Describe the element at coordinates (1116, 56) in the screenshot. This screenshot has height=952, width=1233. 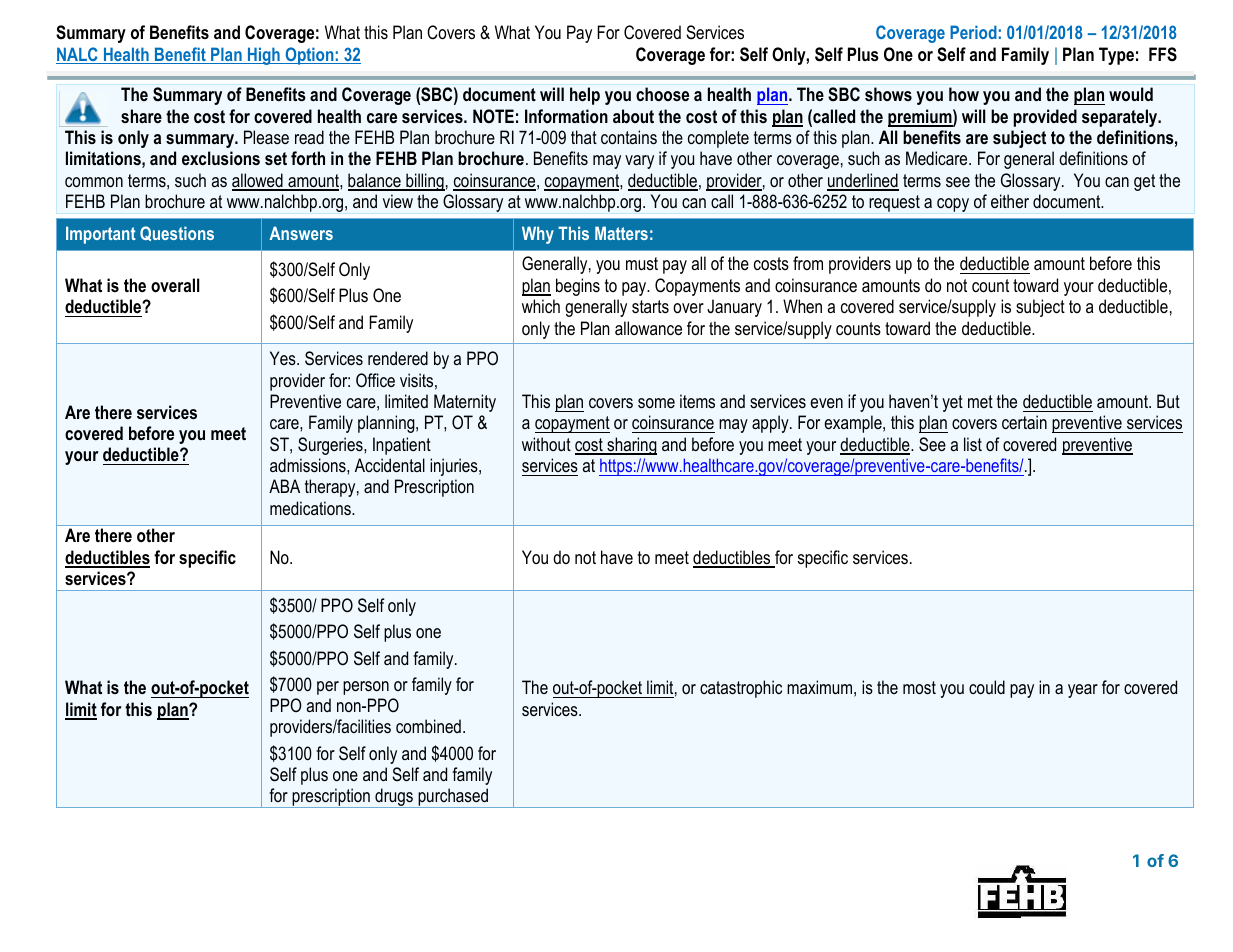
I see `Type` at that location.
